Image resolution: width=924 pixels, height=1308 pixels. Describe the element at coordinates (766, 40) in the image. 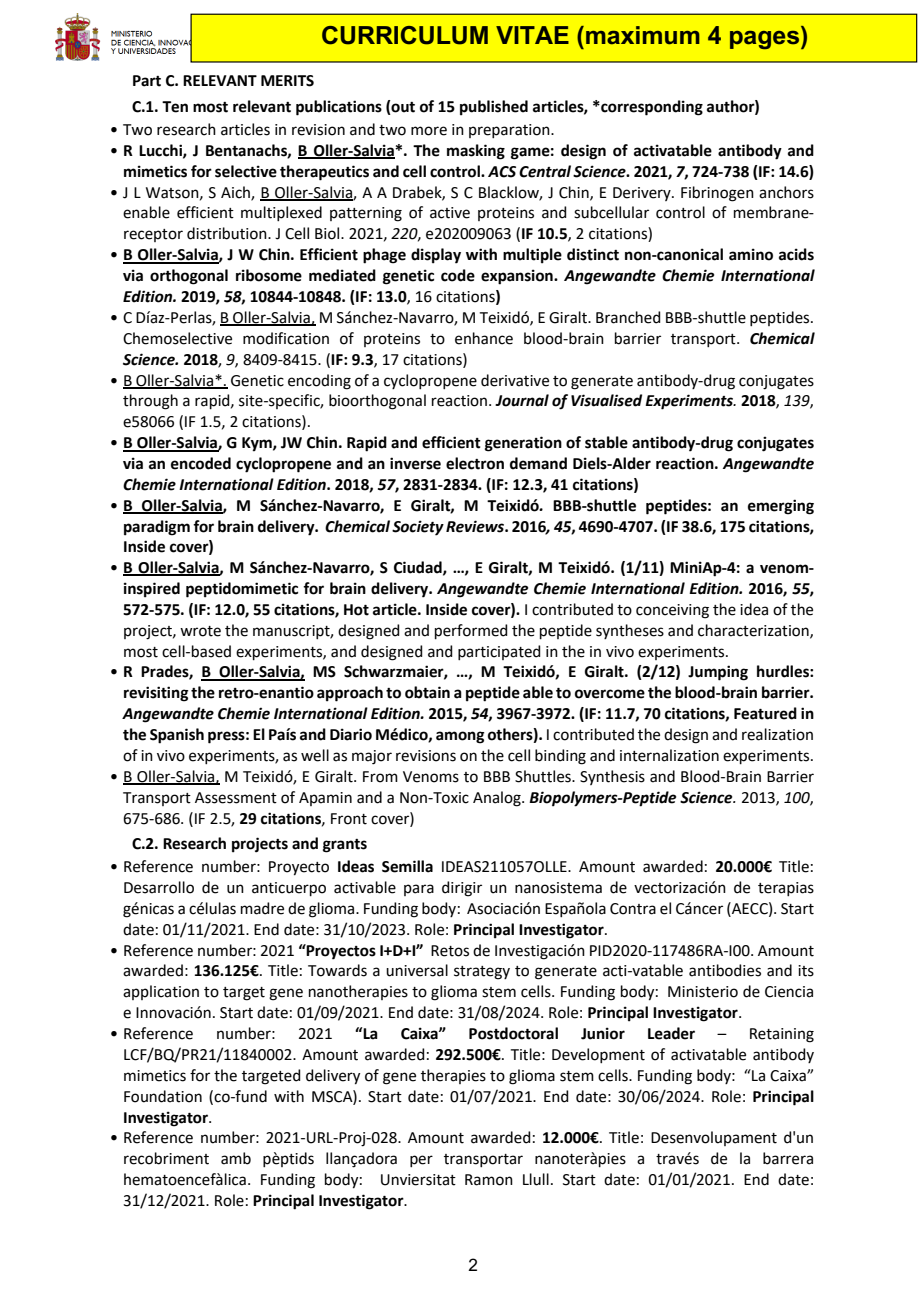

I see `pages` at that location.
